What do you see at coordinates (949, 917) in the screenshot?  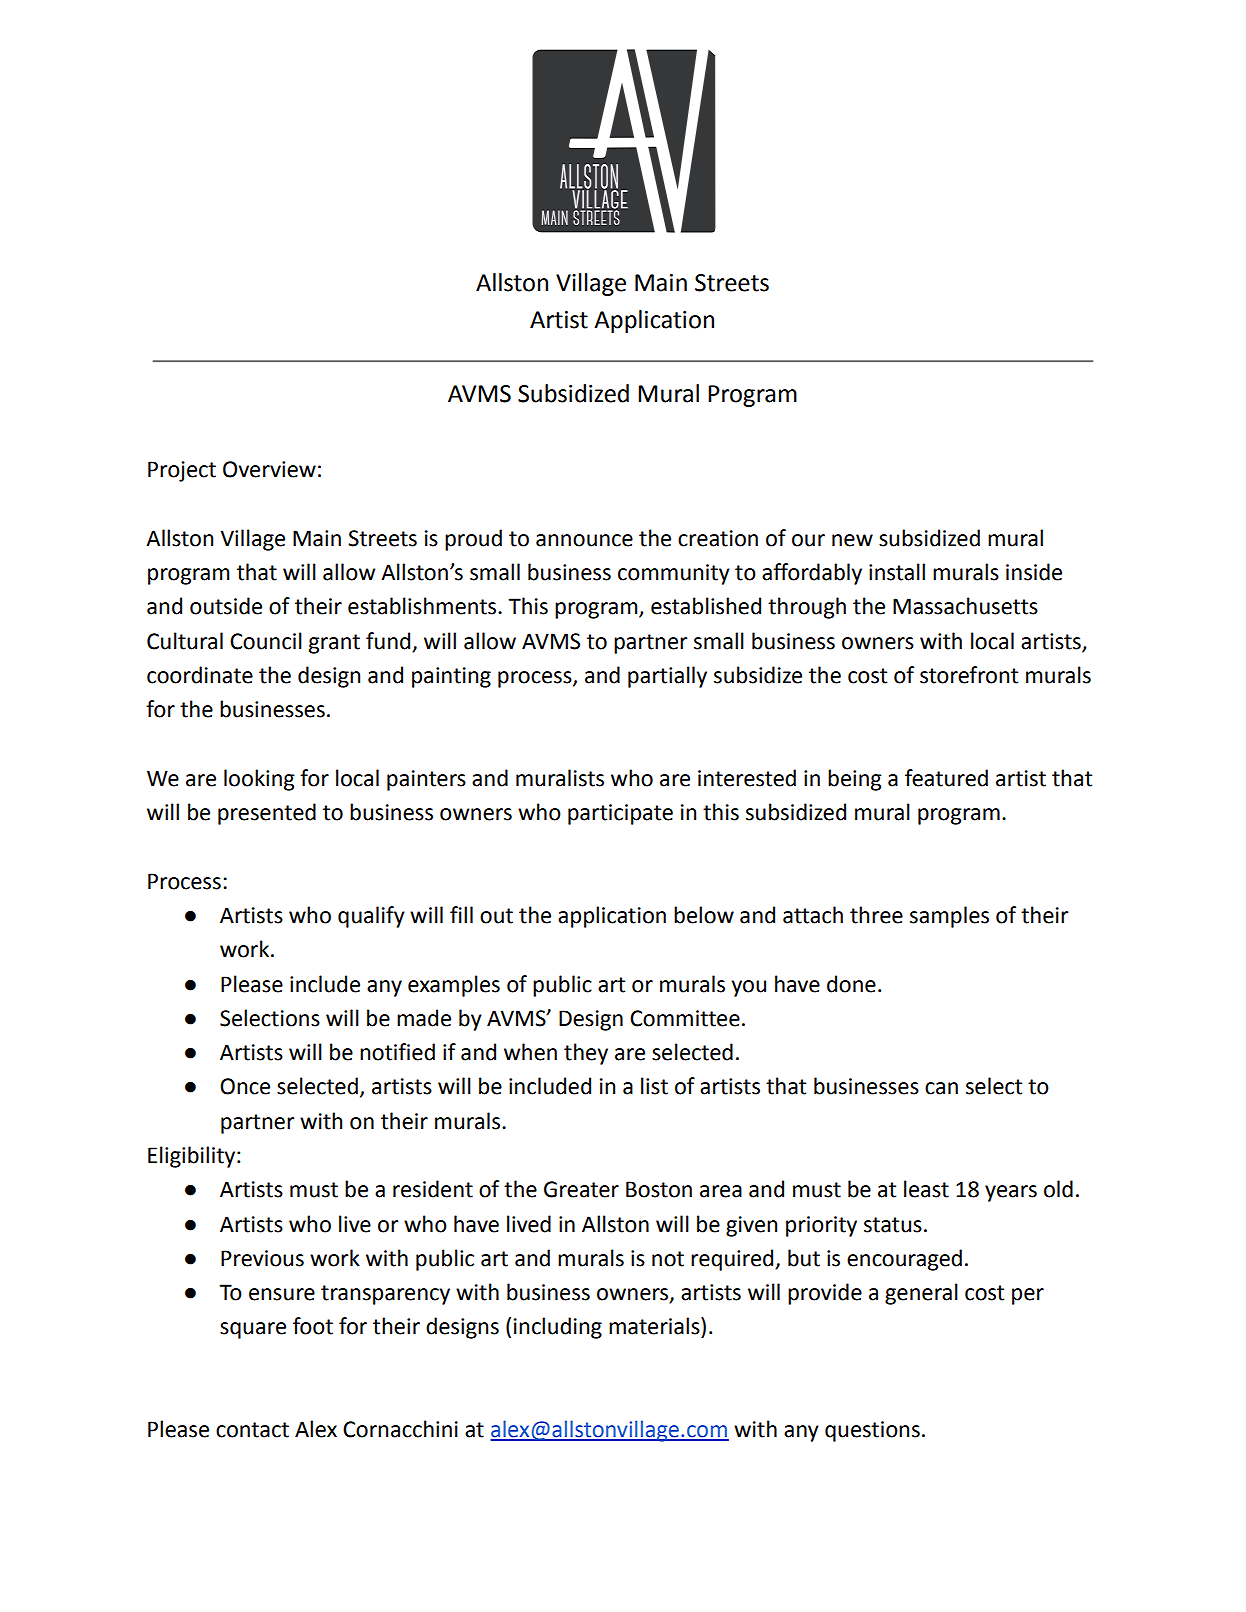 I see `samples` at bounding box center [949, 917].
